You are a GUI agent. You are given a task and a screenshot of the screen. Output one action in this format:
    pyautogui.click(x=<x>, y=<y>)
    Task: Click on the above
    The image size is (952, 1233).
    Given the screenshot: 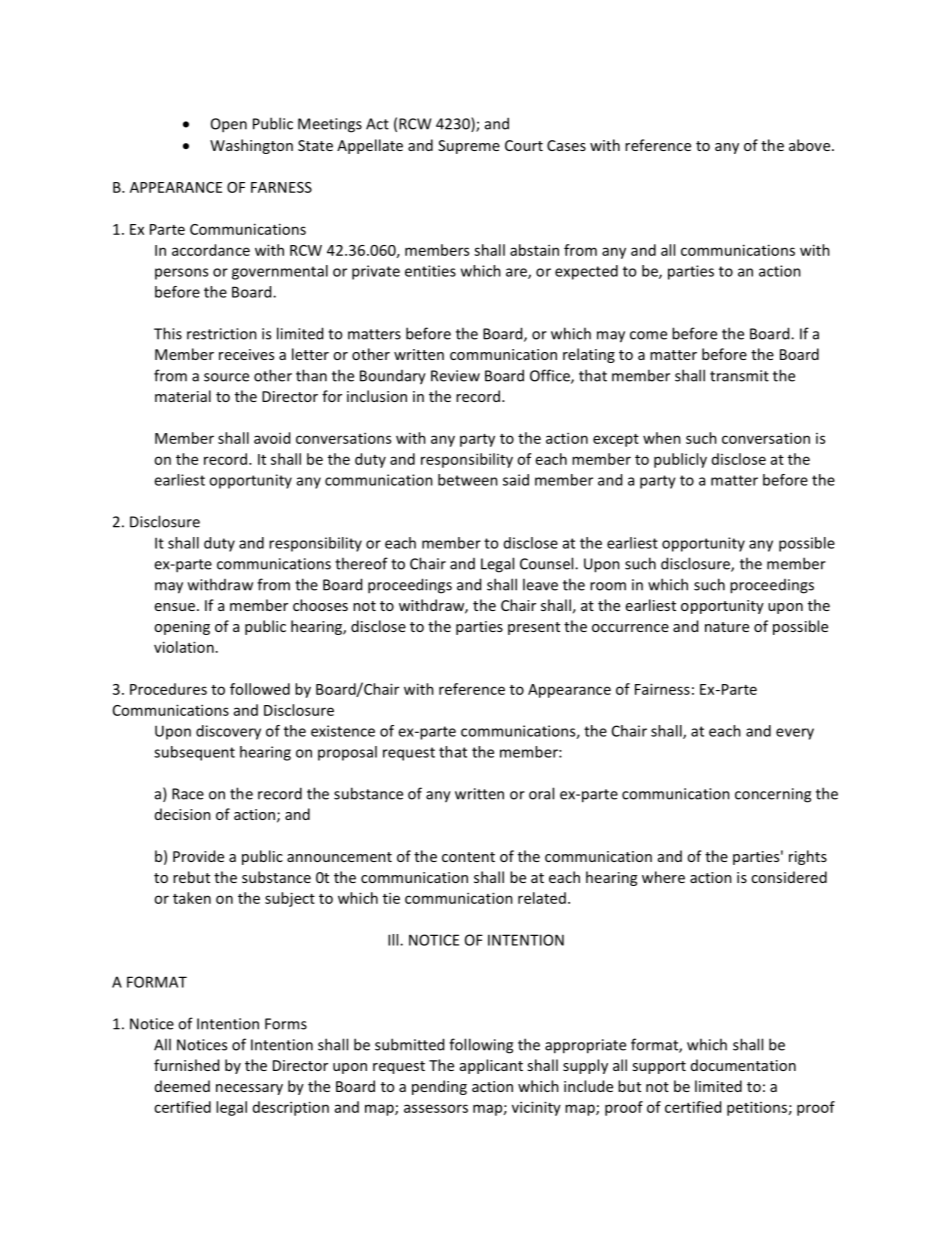 What is the action you would take?
    pyautogui.click(x=811, y=145)
